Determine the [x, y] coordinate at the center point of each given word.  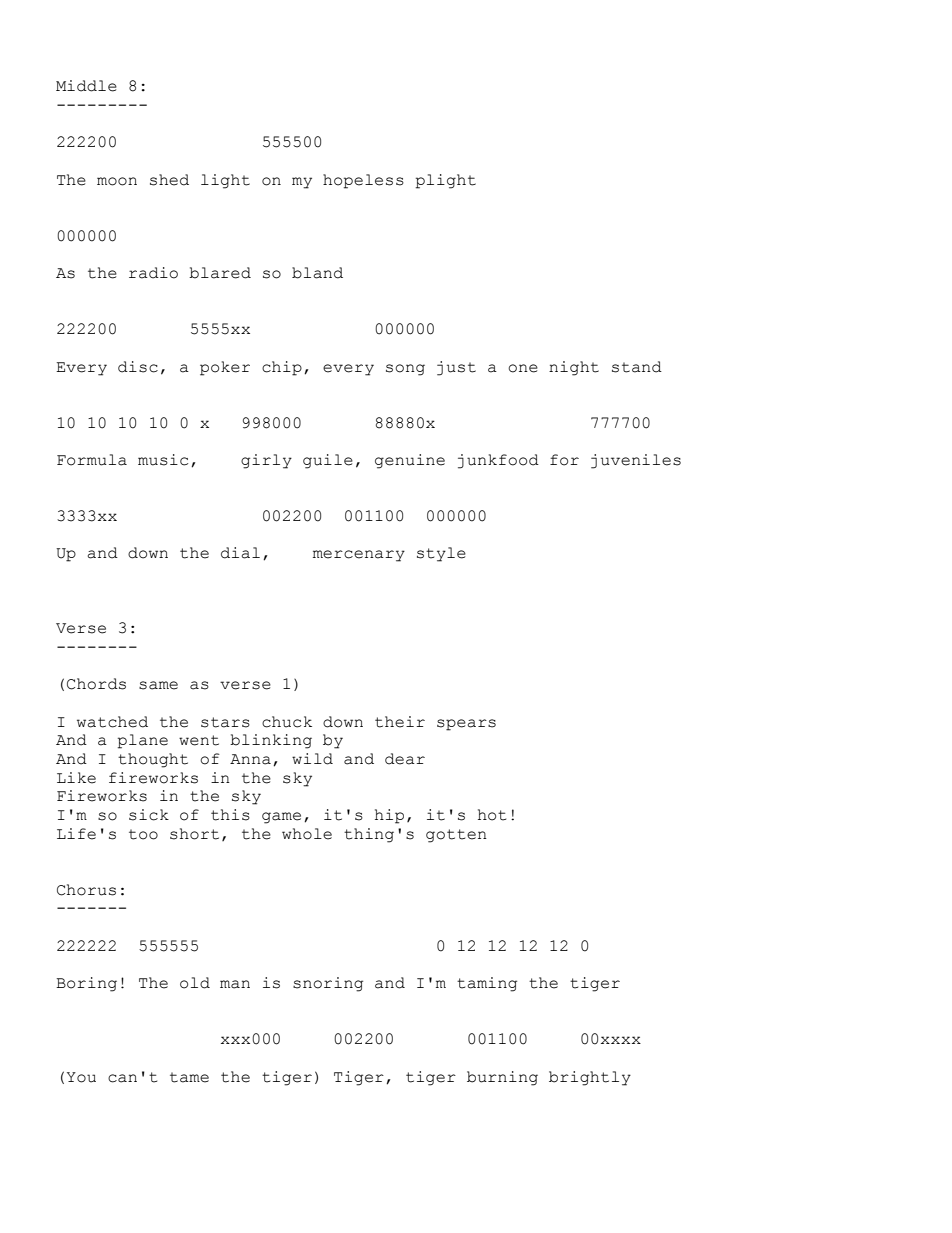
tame [189, 1077]
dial [240, 553]
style [441, 554]
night [574, 368]
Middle [86, 86]
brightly [590, 1078]
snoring [328, 984]
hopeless [363, 181]
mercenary [359, 556]
